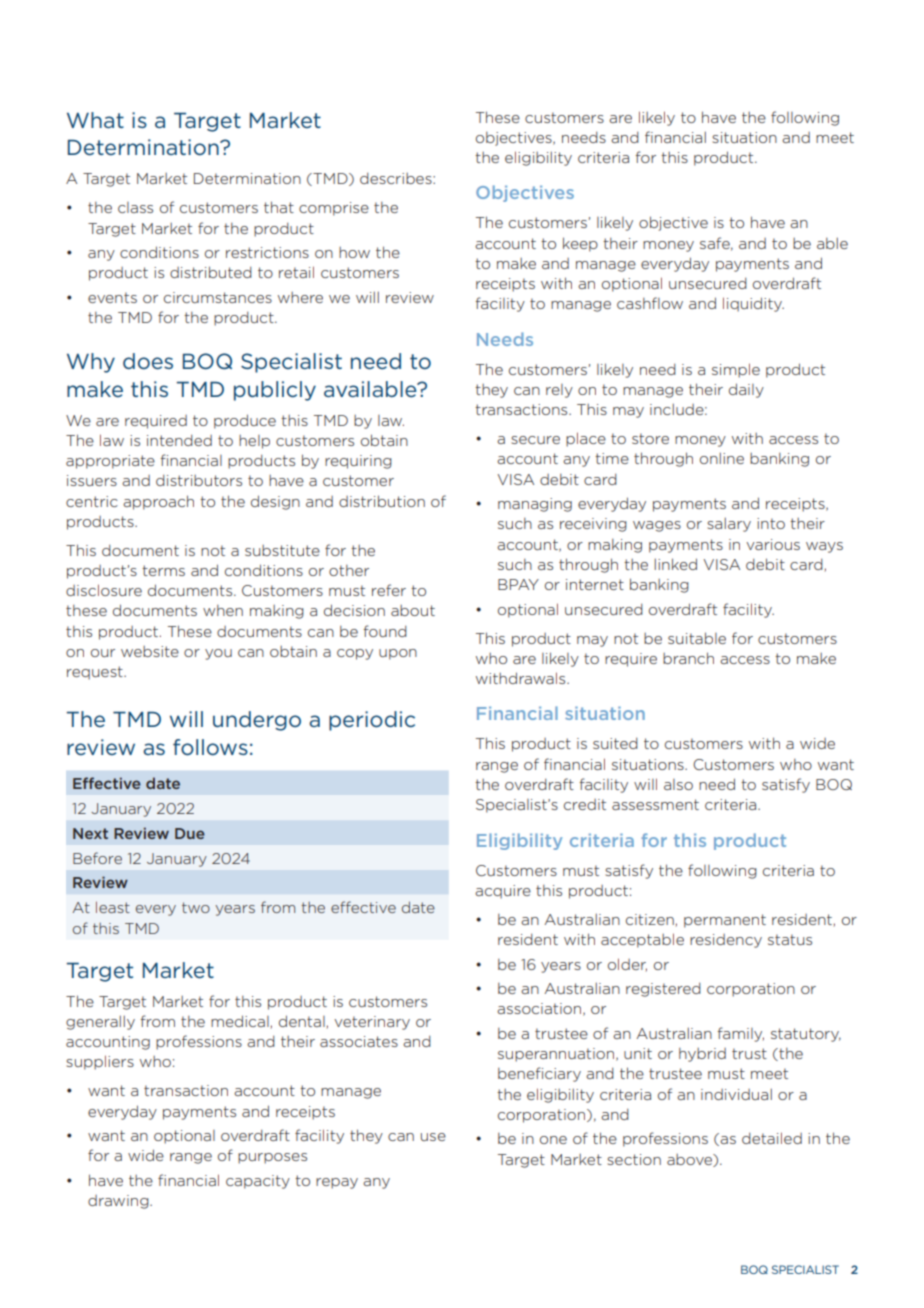  Describe the element at coordinates (397, 178) in the screenshot. I see `describes` at that location.
